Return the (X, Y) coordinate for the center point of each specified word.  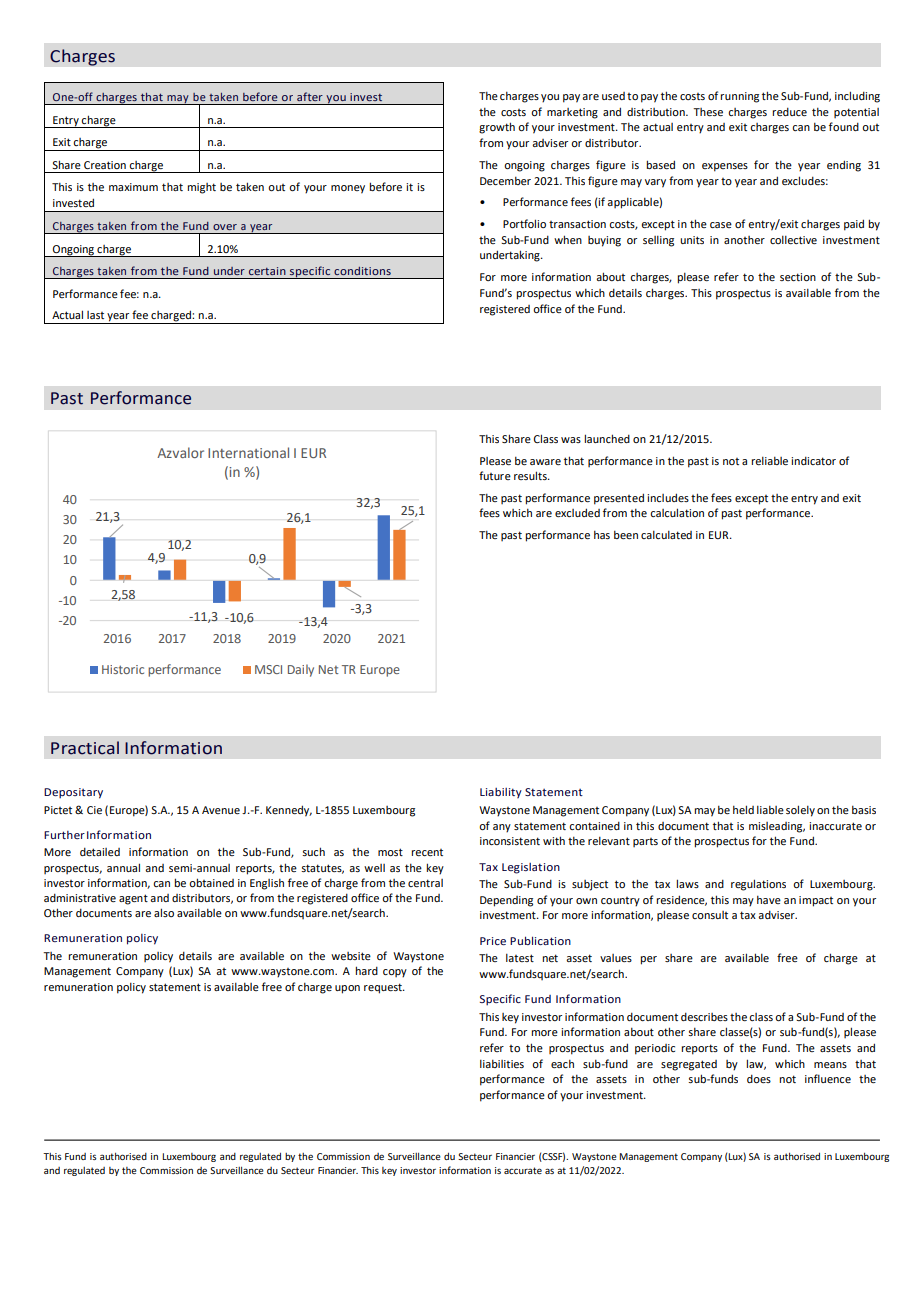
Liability (501, 793)
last (95, 315)
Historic (123, 669)
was (571, 440)
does (759, 1079)
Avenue (221, 810)
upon (347, 989)
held (743, 809)
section (798, 277)
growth (497, 128)
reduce (789, 112)
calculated (666, 535)
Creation (105, 165)
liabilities (502, 1064)
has (602, 535)
